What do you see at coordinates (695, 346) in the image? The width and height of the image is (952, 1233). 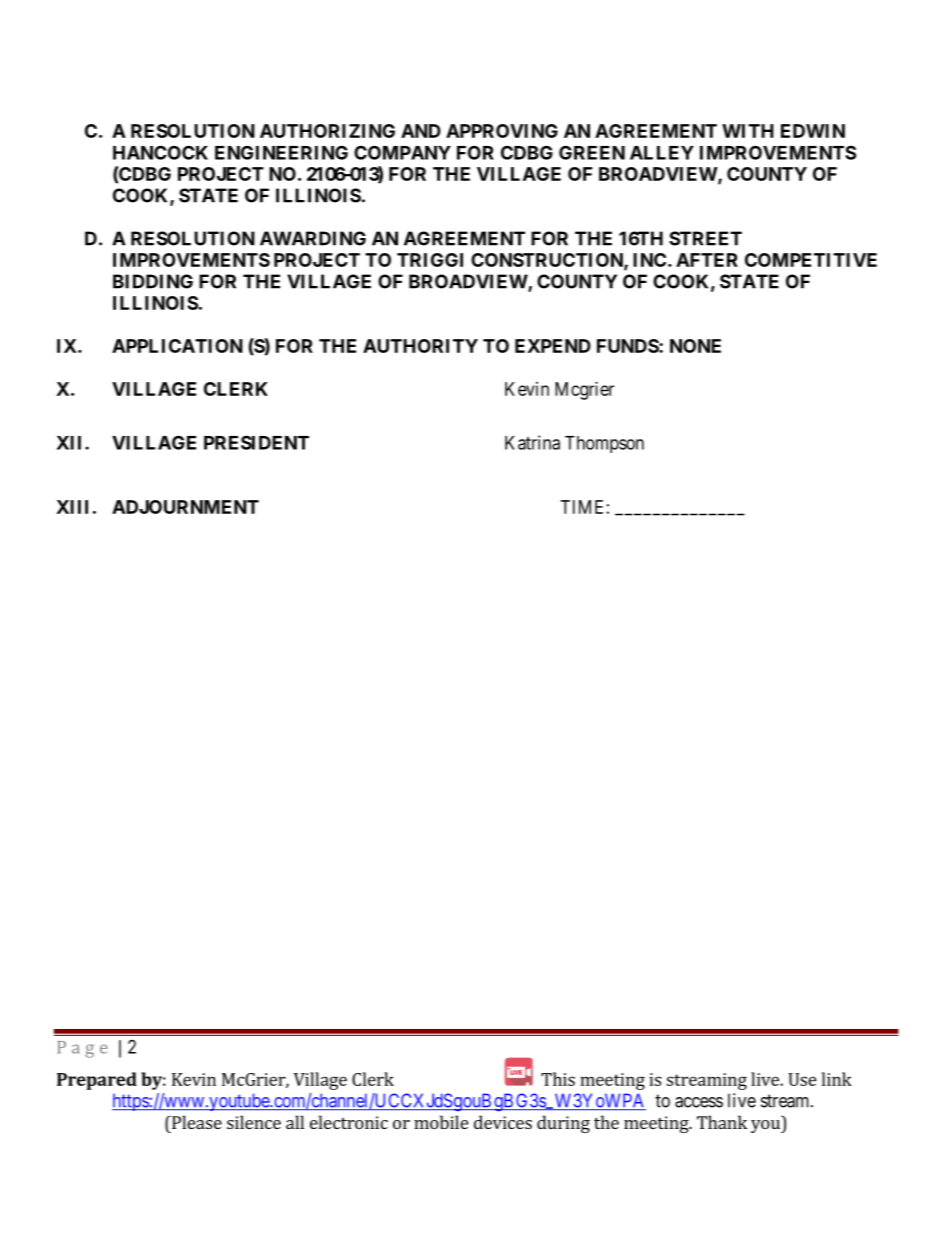 I see `NONE` at bounding box center [695, 346].
